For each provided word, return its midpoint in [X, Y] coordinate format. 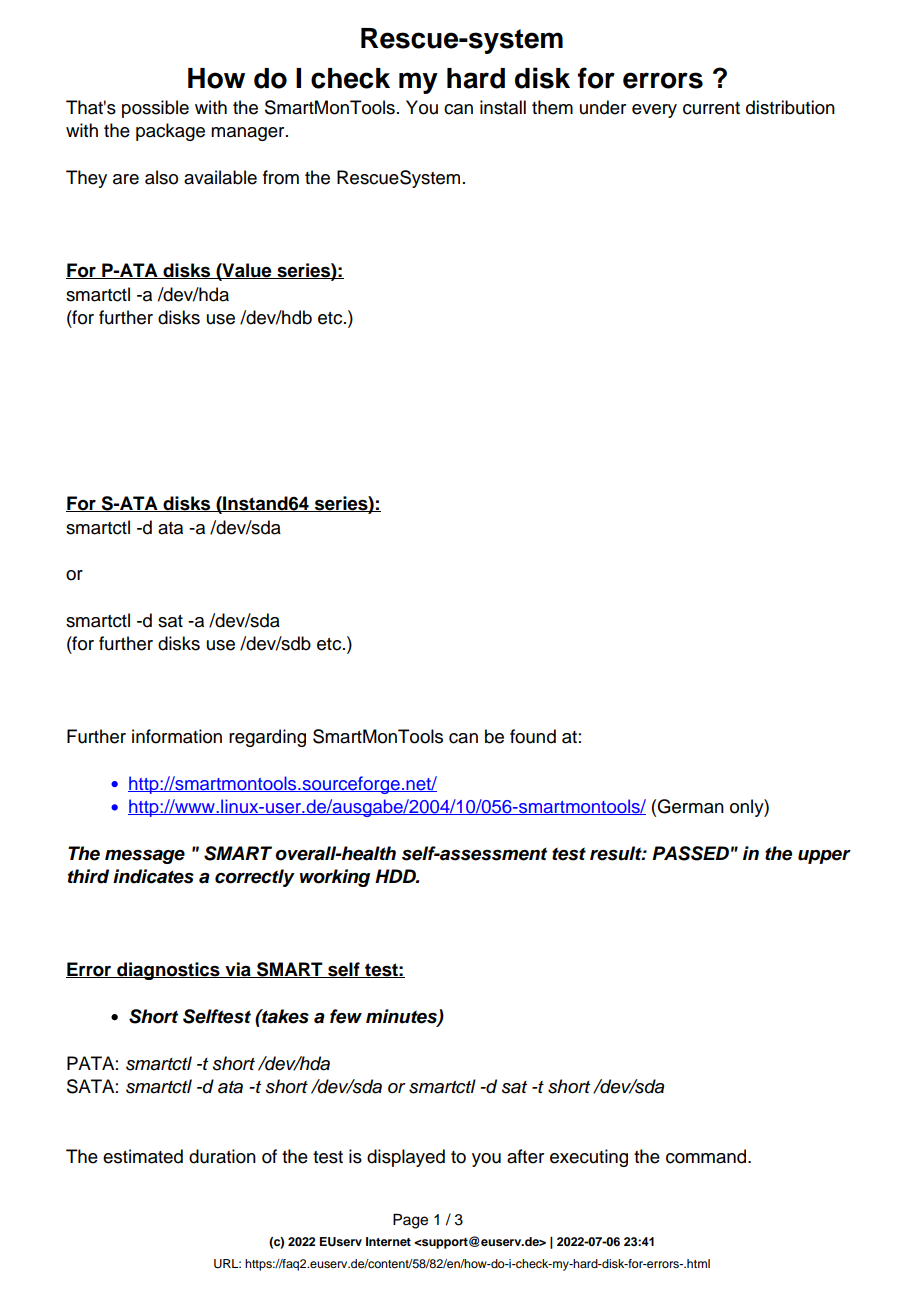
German [690, 806]
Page [410, 1221]
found [533, 736]
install [503, 107]
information [177, 736]
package [170, 132]
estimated [143, 1156]
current [711, 108]
